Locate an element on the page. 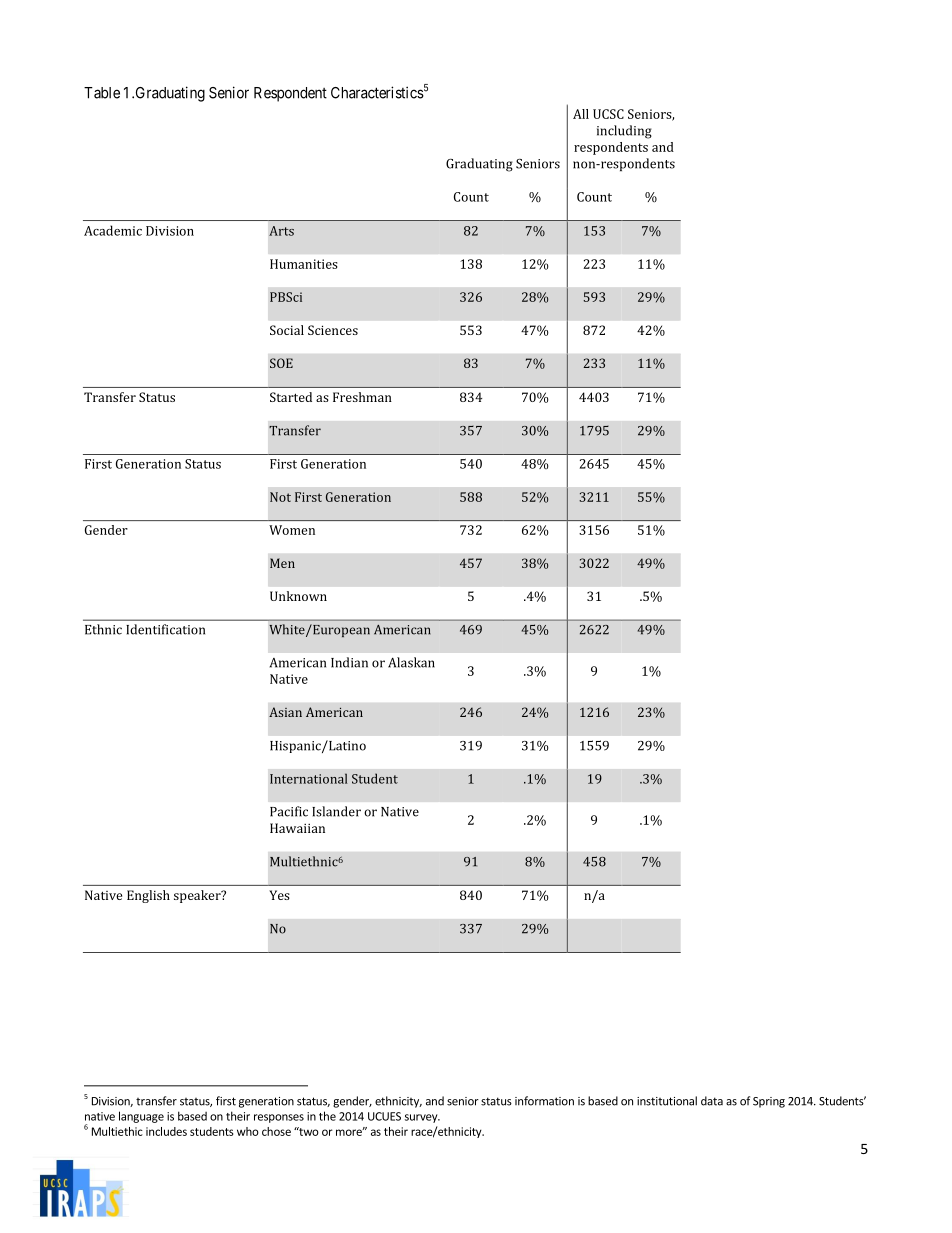 Image resolution: width=952 pixels, height=1233 pixels. Freshman is located at coordinates (362, 397).
